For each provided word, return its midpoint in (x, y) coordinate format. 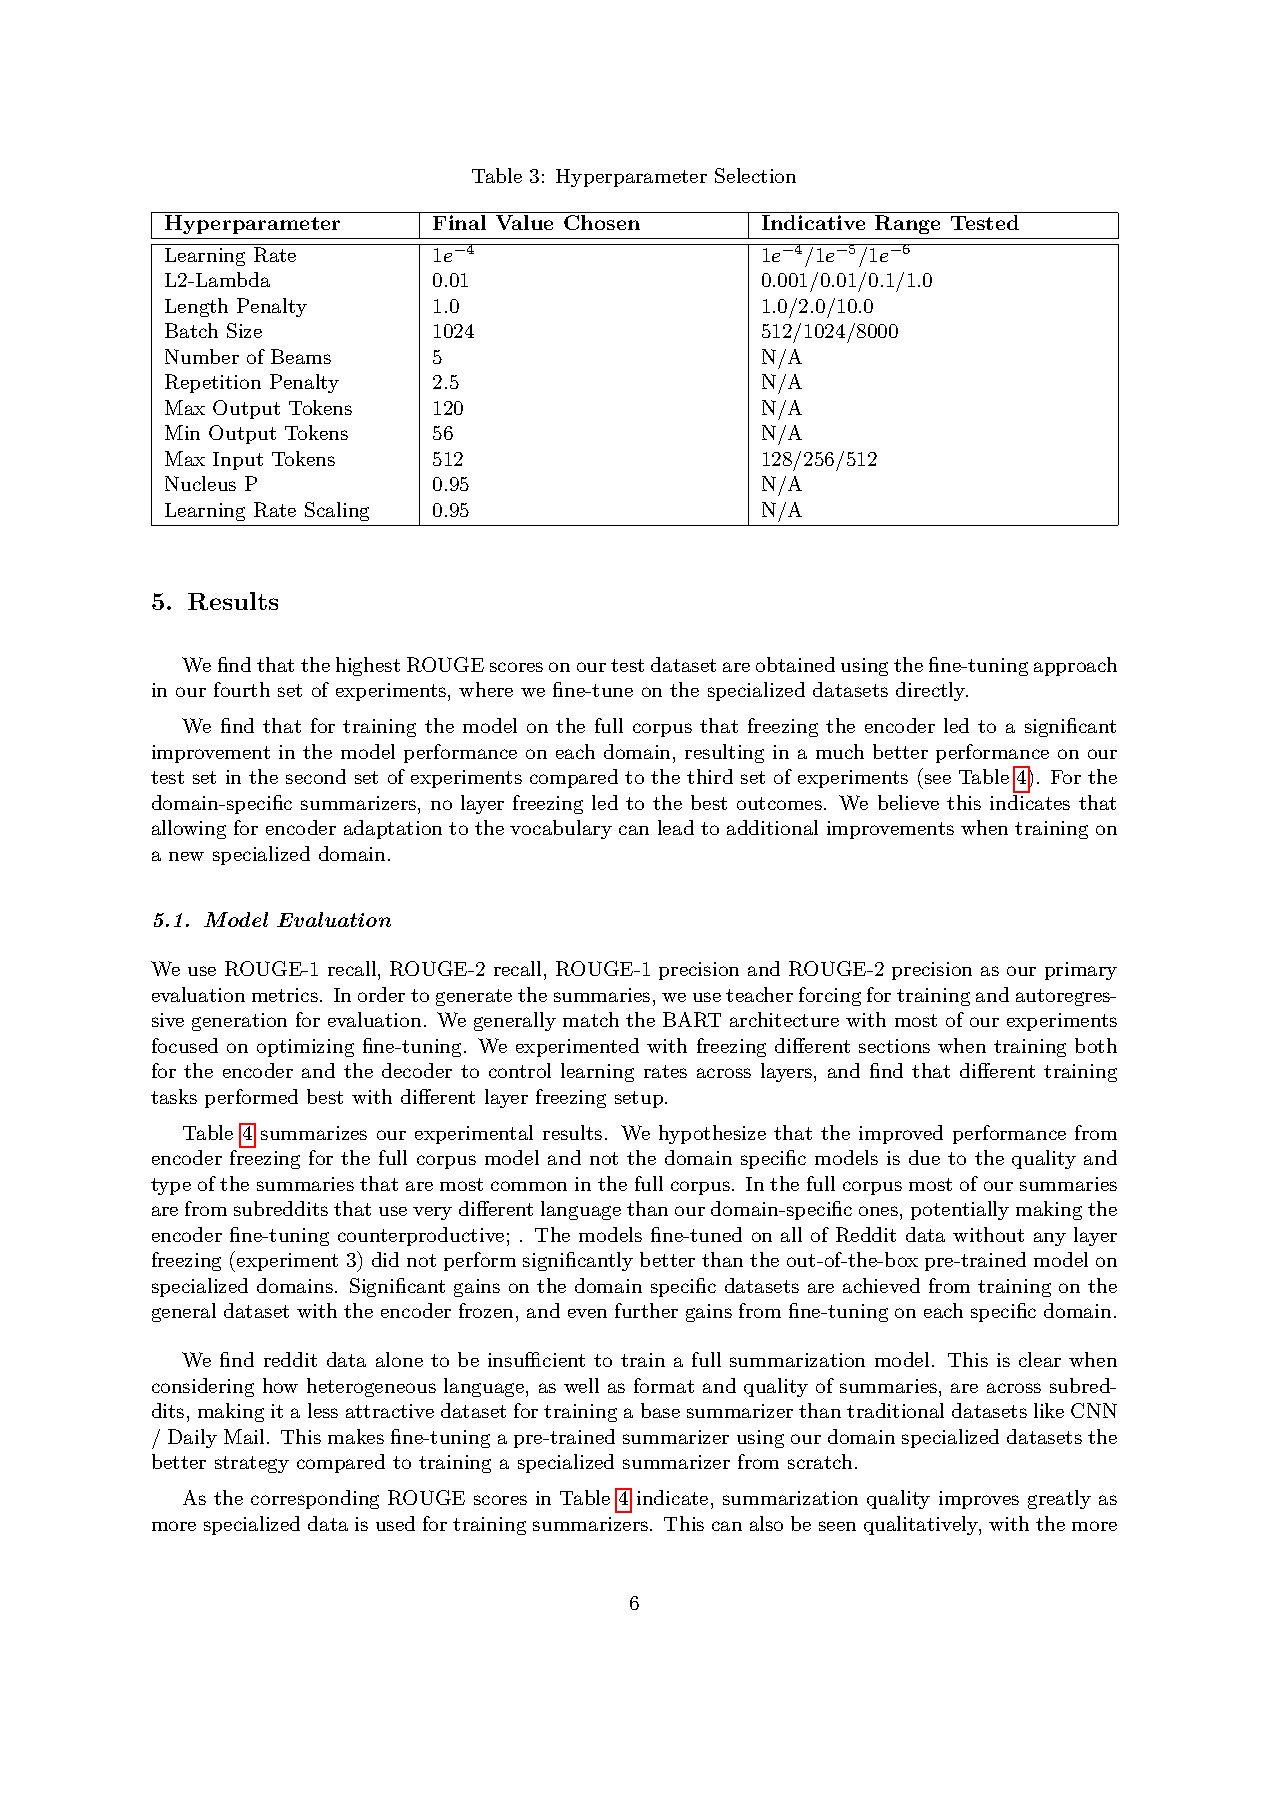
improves (979, 1500)
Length (196, 307)
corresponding (315, 1499)
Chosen (602, 222)
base (660, 1410)
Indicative (813, 222)
